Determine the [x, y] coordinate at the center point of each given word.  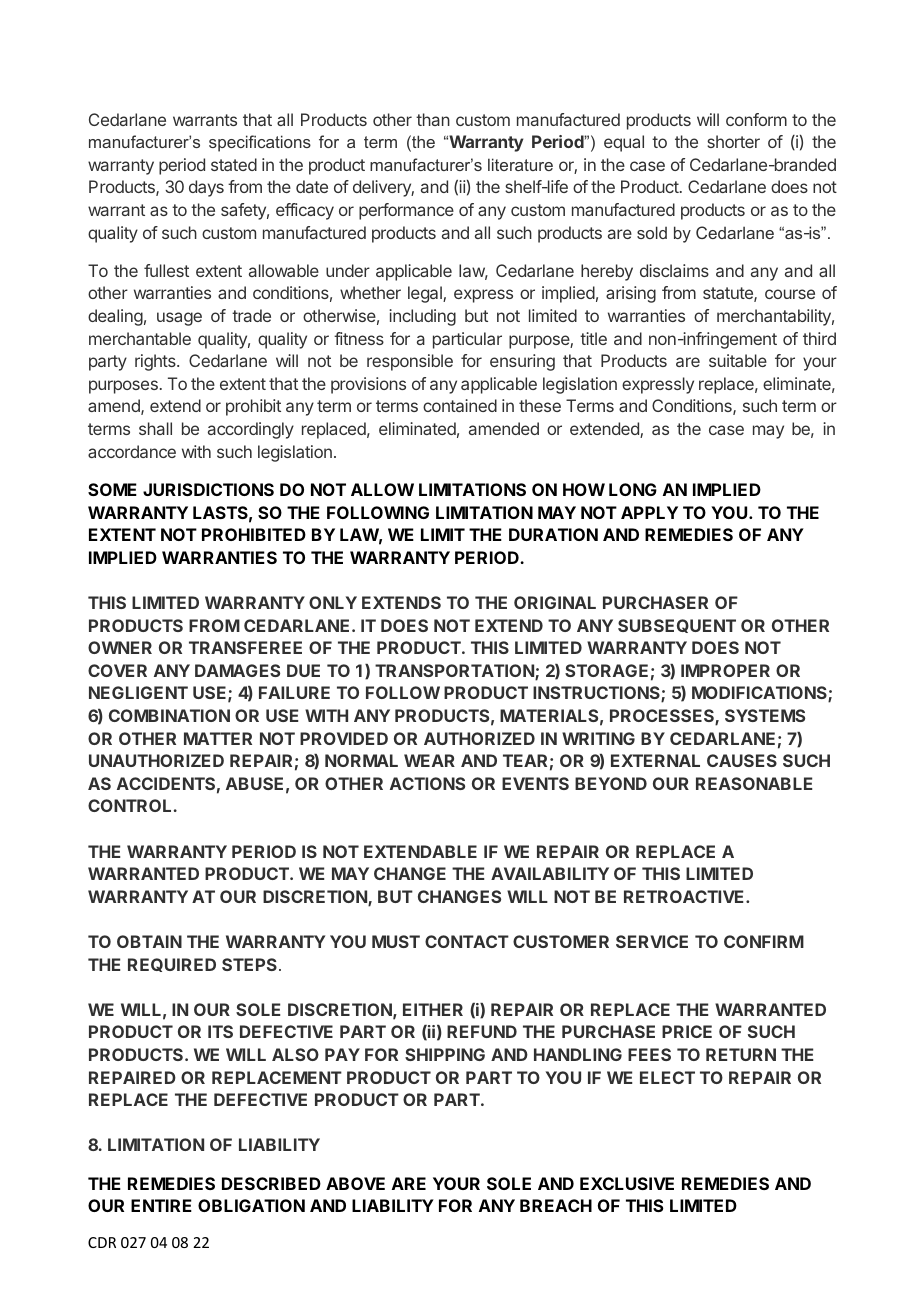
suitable [738, 360]
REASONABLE [754, 783]
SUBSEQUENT [677, 626]
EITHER [433, 1009]
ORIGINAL [555, 602]
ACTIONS [427, 783]
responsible [410, 362]
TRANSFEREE [245, 647]
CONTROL [129, 805]
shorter [733, 141]
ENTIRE [161, 1205]
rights [156, 362]
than [433, 119]
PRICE [687, 1031]
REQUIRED [172, 965]
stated [234, 164]
